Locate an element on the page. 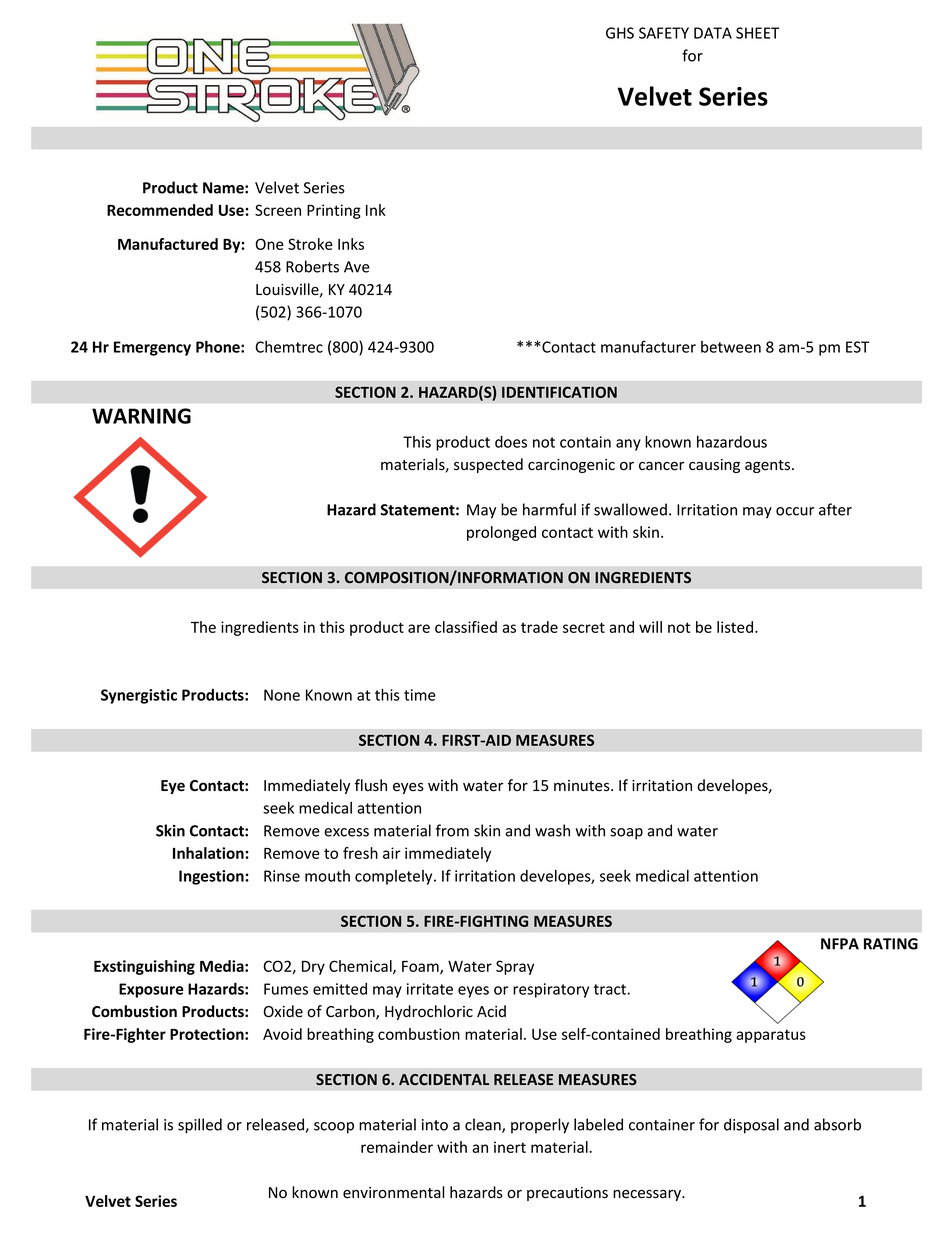 This image has height=1233, width=952. does is located at coordinates (511, 442).
